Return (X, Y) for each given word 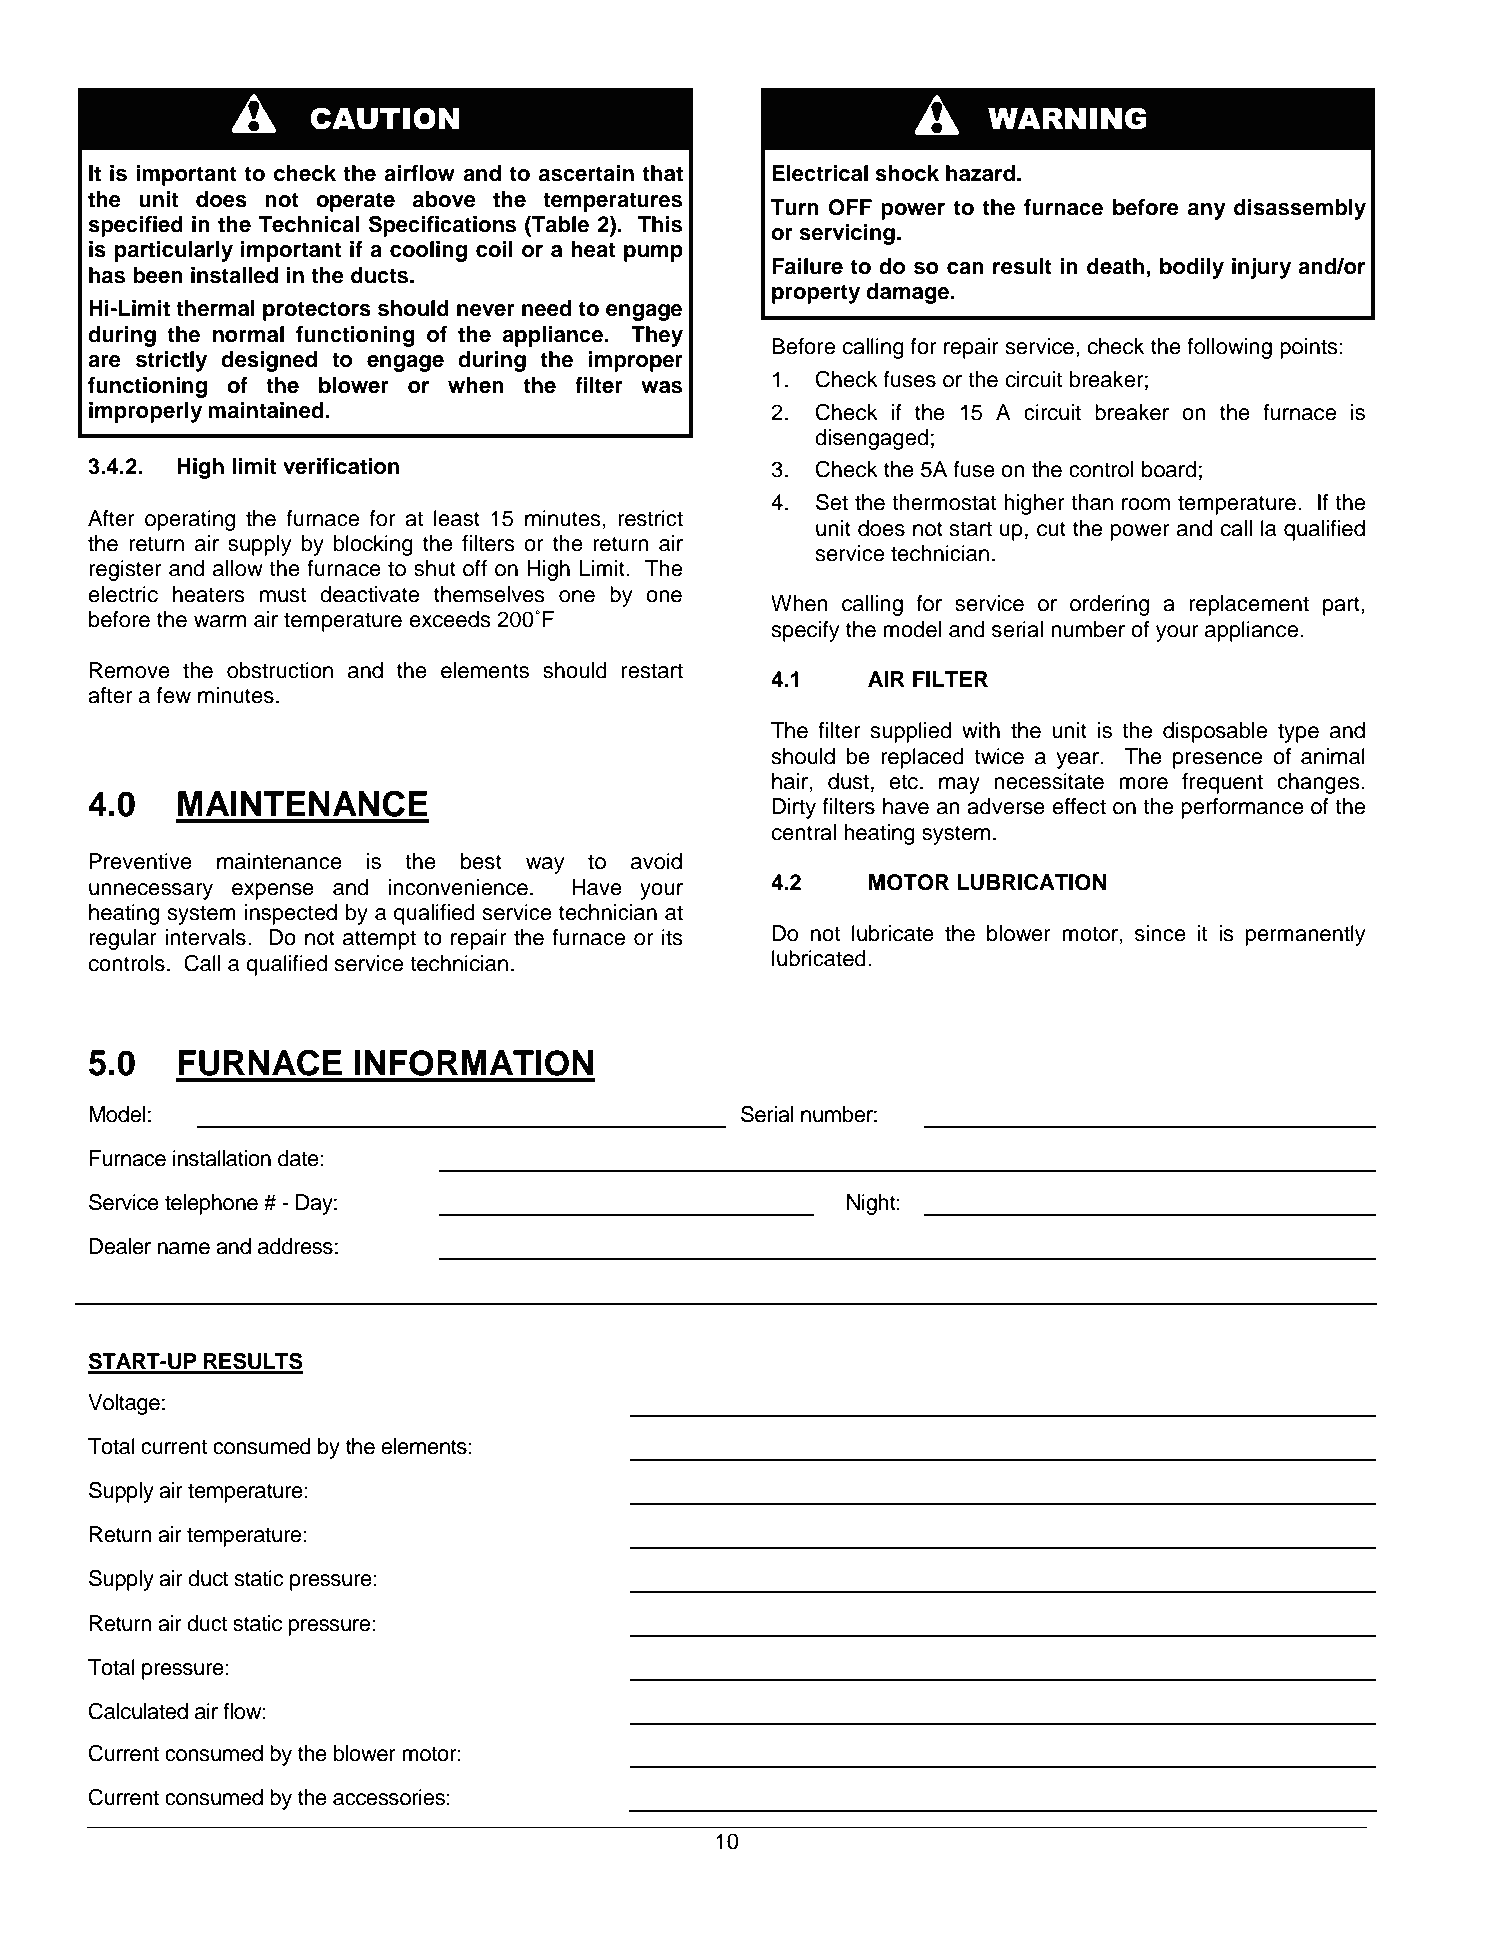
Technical (309, 224)
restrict (650, 518)
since (1160, 933)
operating (190, 520)
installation (222, 1158)
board (1169, 469)
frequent (1222, 783)
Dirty (794, 808)
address (295, 1246)
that (662, 173)
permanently (1306, 935)
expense (273, 891)
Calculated (138, 1711)
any (1207, 211)
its (672, 937)
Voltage (124, 1404)
